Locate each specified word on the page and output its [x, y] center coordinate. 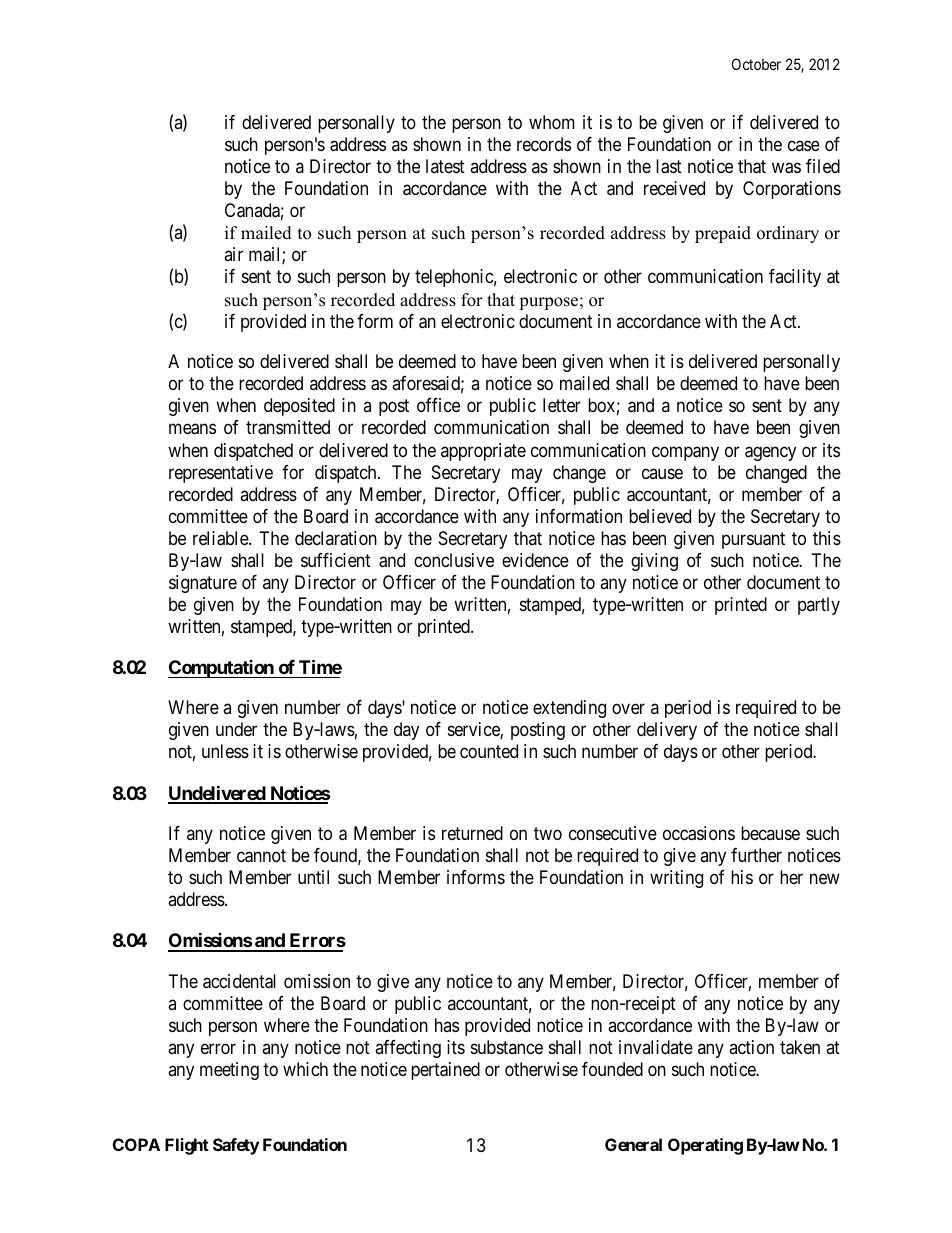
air [233, 254]
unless [225, 751]
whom [552, 122]
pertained [445, 1071]
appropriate [483, 452]
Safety [236, 1146]
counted [489, 751]
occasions [699, 833]
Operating [705, 1146]
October [756, 64]
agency [770, 453]
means [192, 429]
